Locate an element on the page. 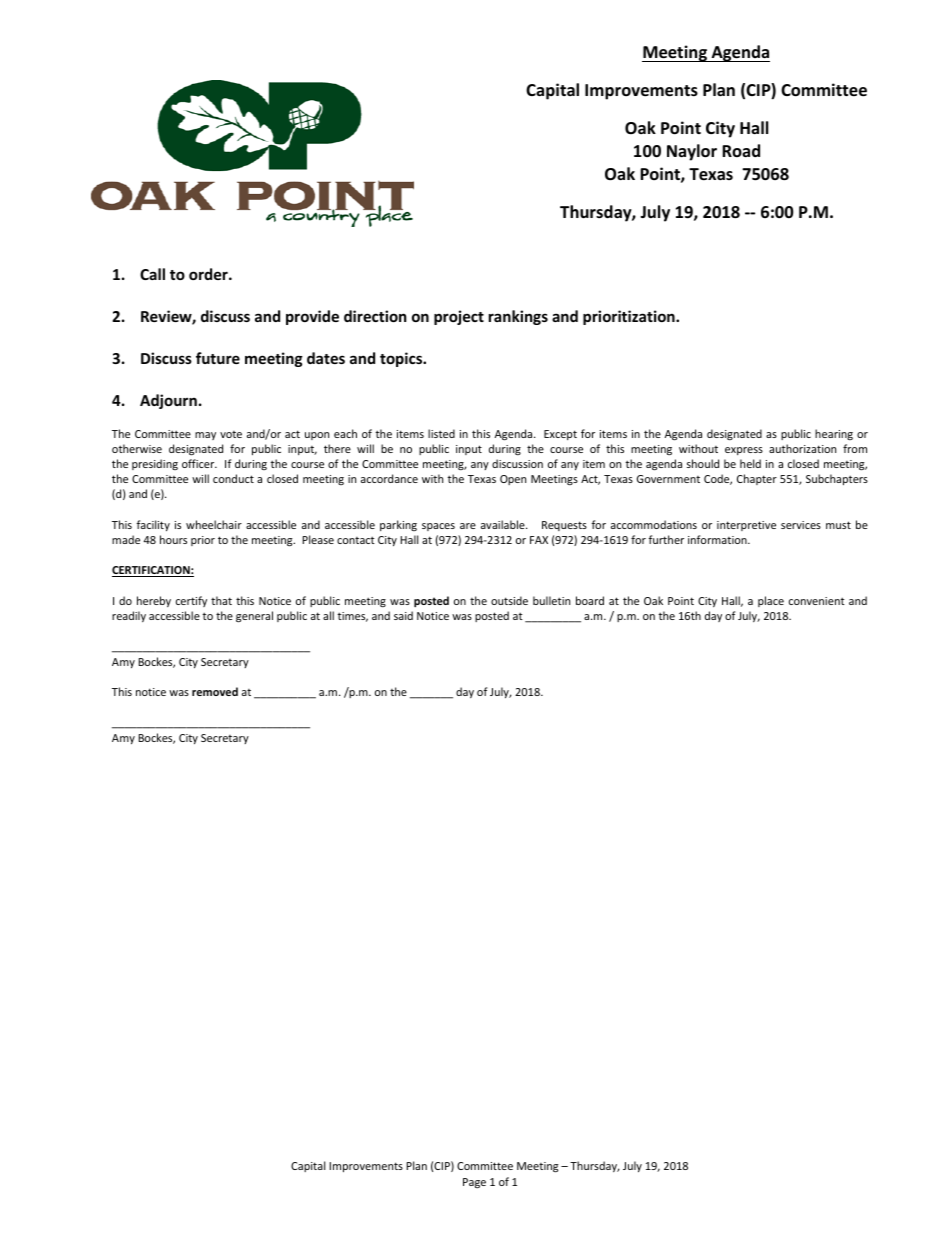 Image resolution: width=952 pixels, height=1233 pixels. place is located at coordinates (771, 601).
